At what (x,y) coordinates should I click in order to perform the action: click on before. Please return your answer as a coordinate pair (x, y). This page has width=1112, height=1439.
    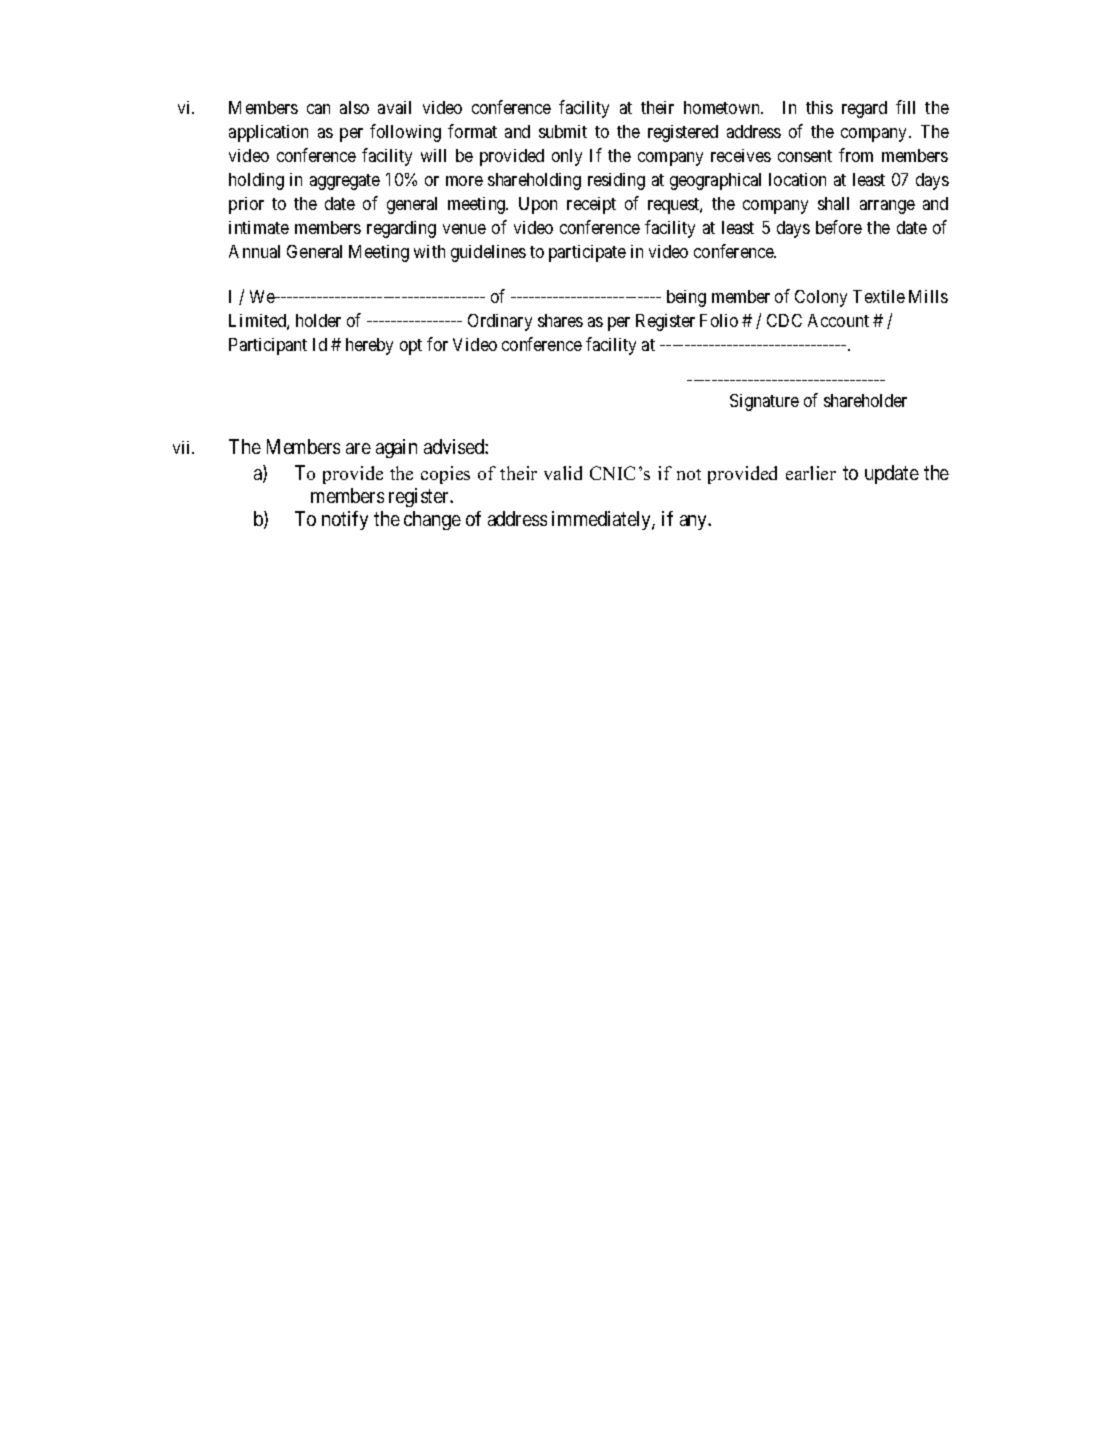
    Looking at the image, I should click on (839, 227).
